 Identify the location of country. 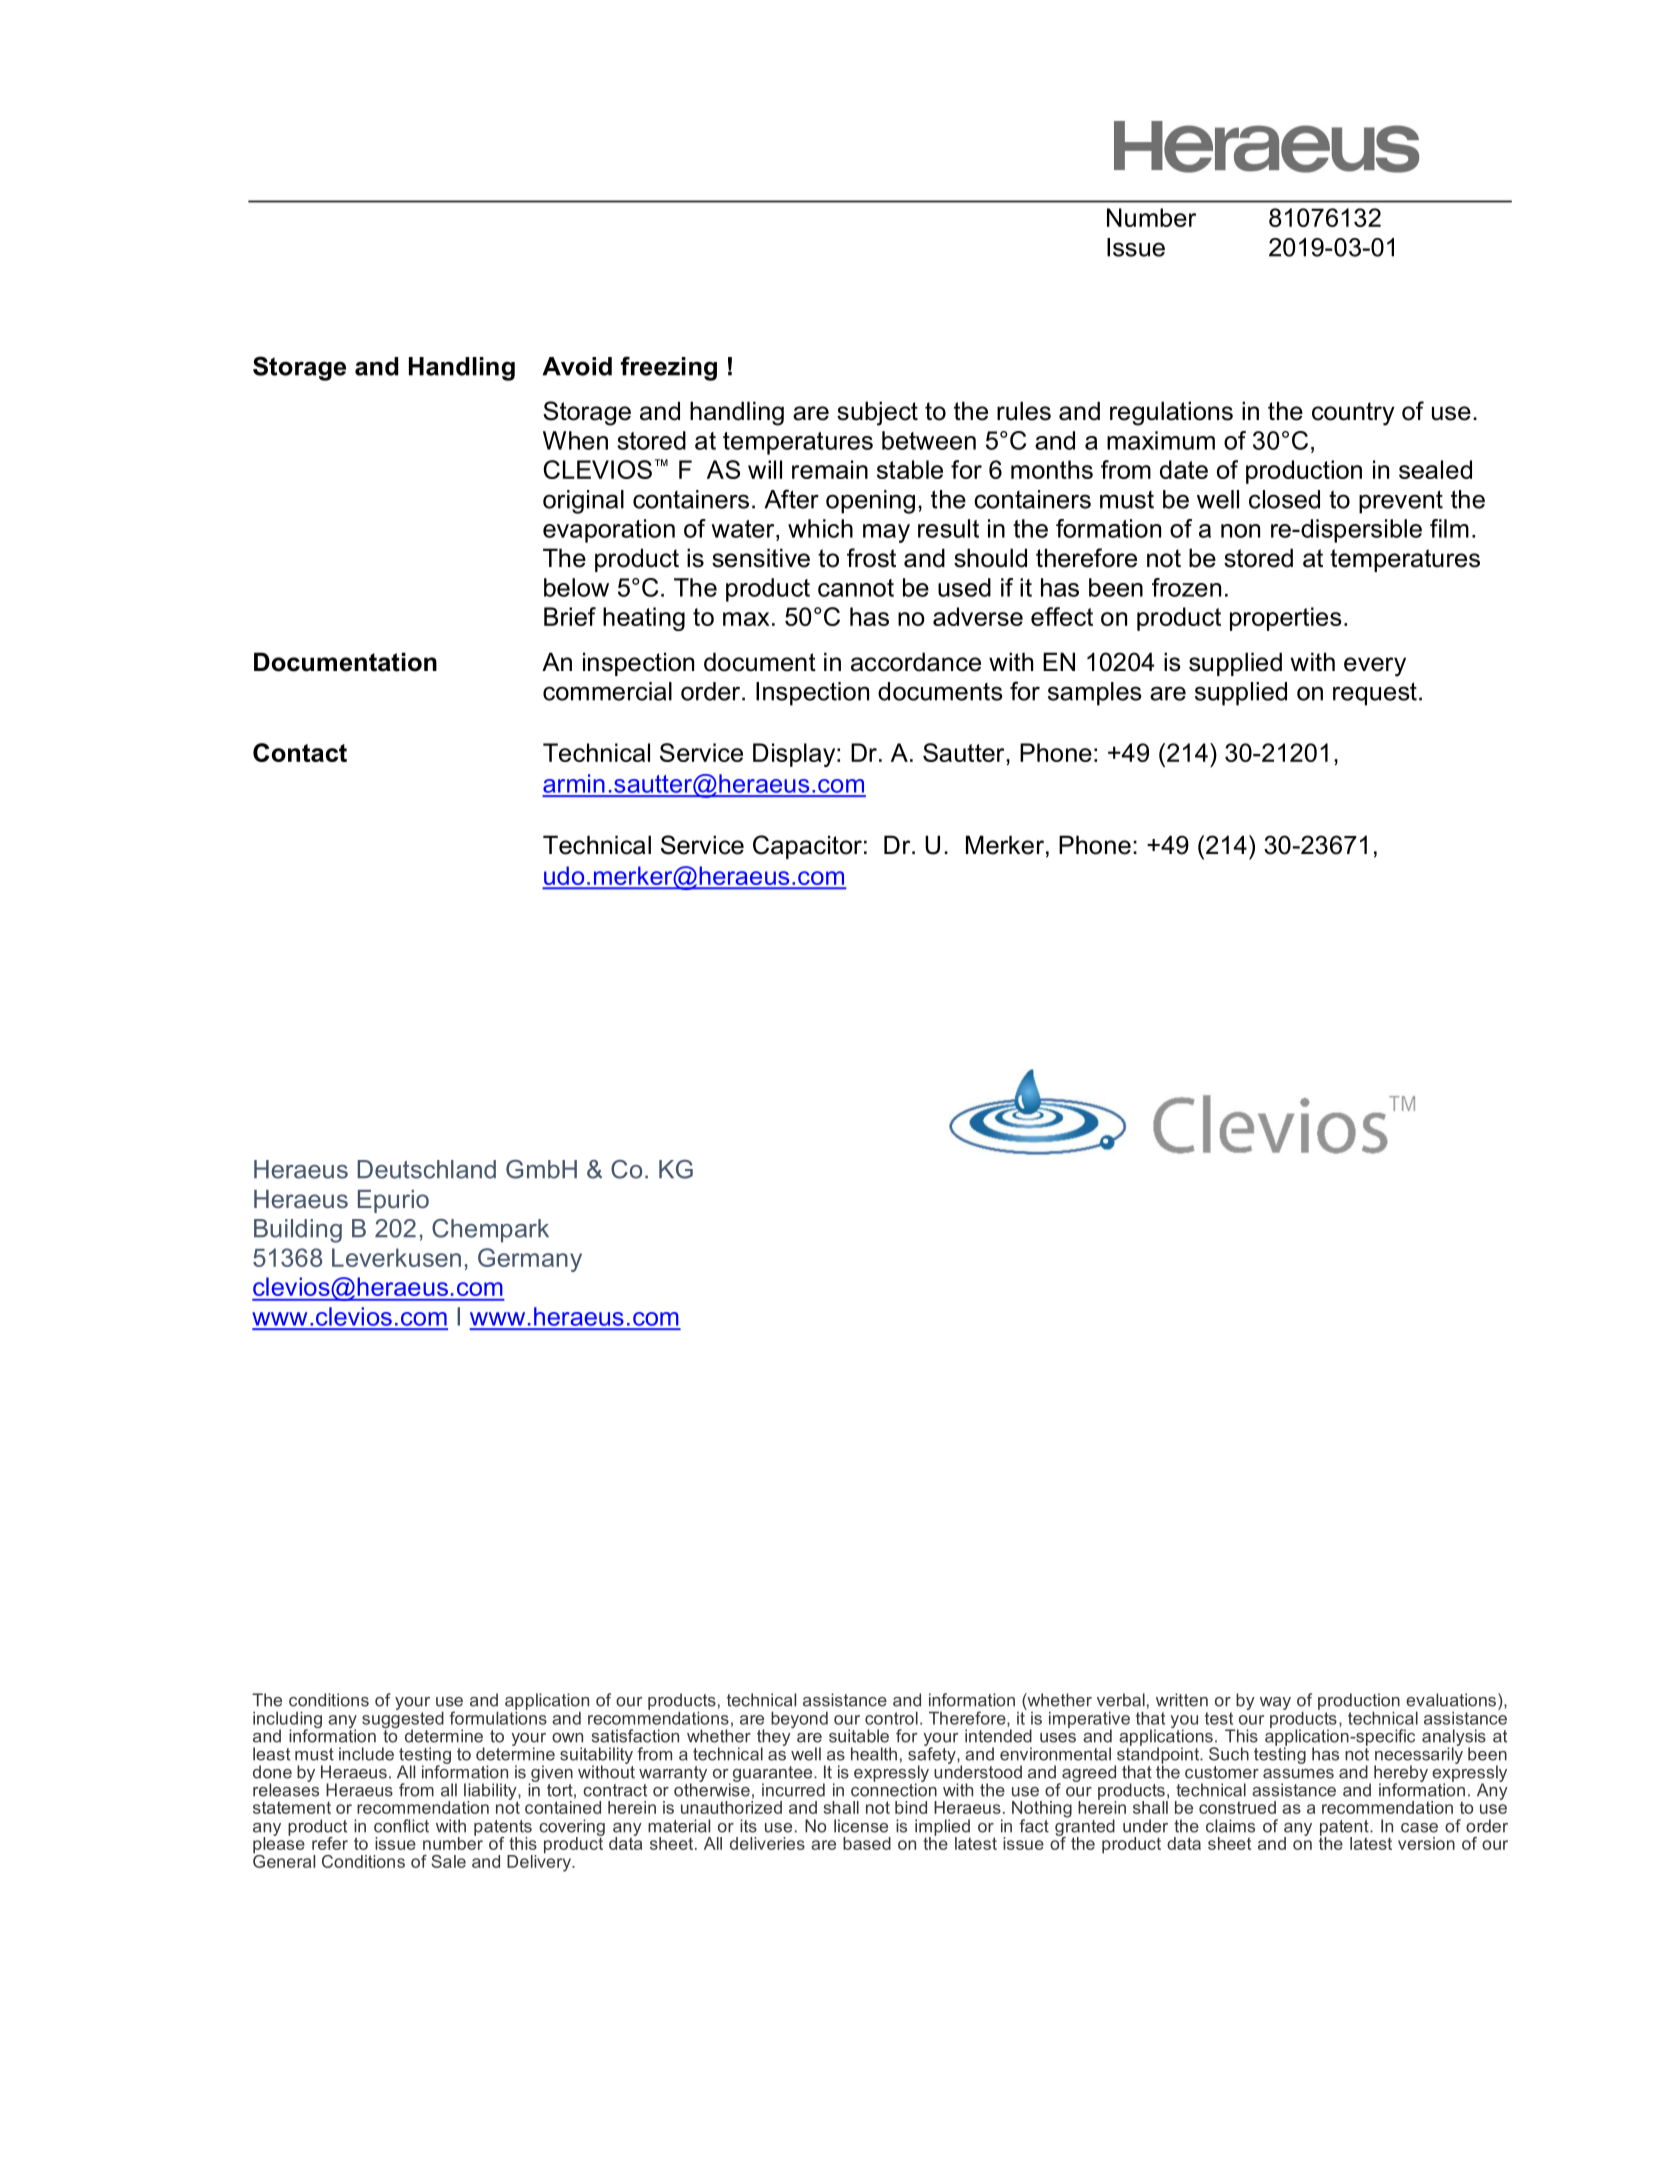
(1353, 414).
